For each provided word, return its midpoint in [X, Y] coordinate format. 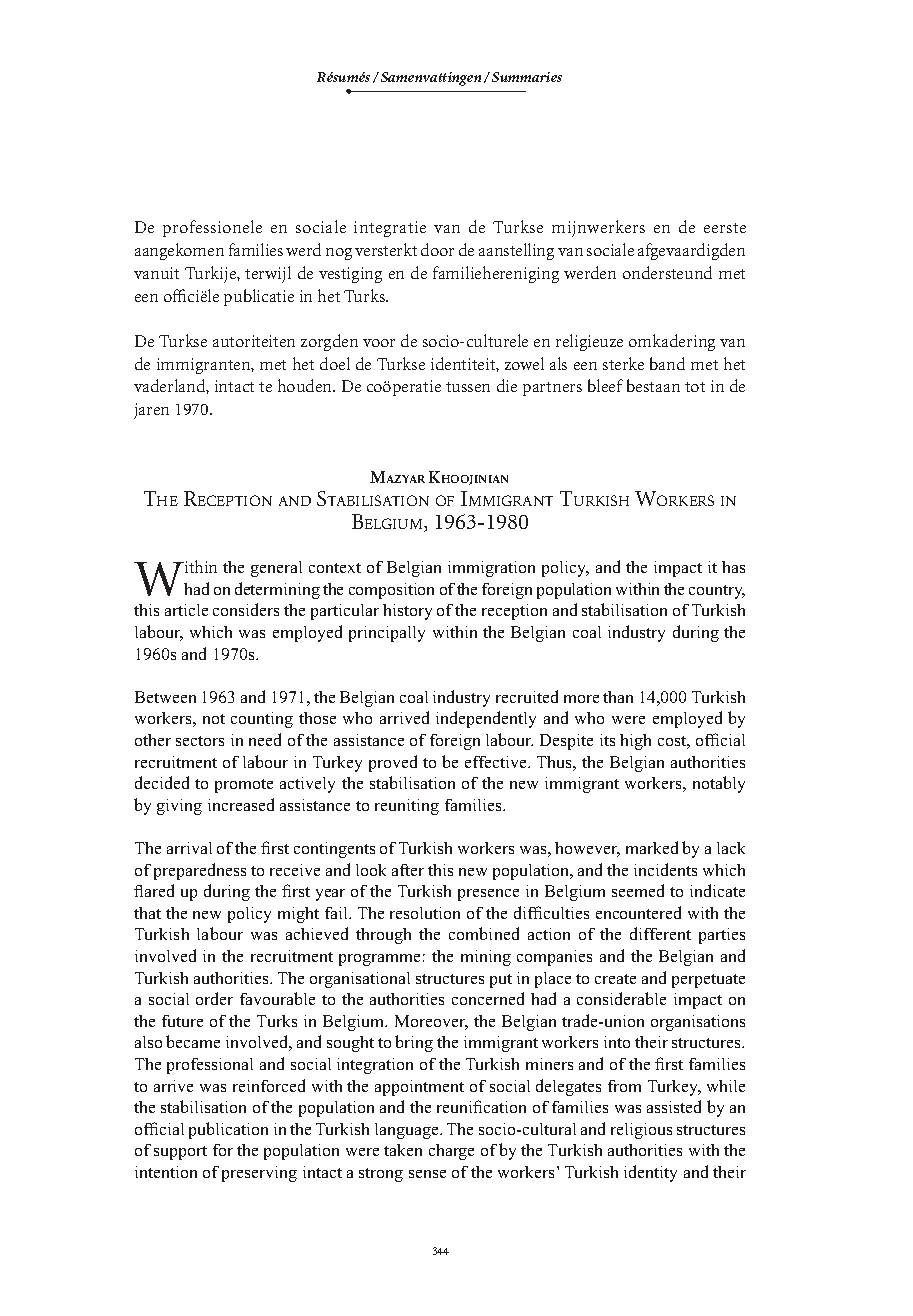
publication [228, 1130]
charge [451, 1152]
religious [641, 1131]
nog [339, 254]
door [437, 249]
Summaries [527, 77]
